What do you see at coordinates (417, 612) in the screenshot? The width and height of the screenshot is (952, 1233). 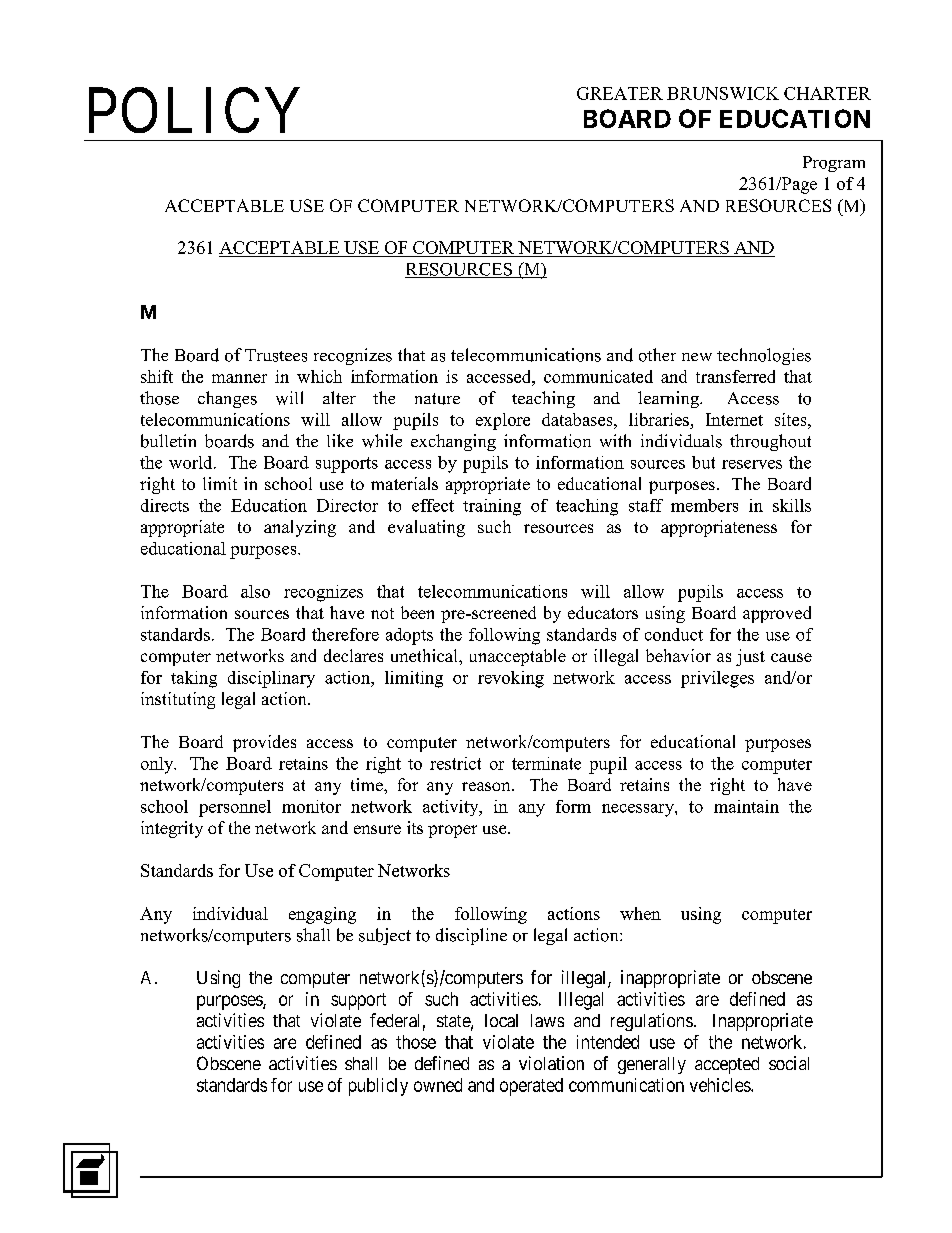 I see `been` at bounding box center [417, 612].
